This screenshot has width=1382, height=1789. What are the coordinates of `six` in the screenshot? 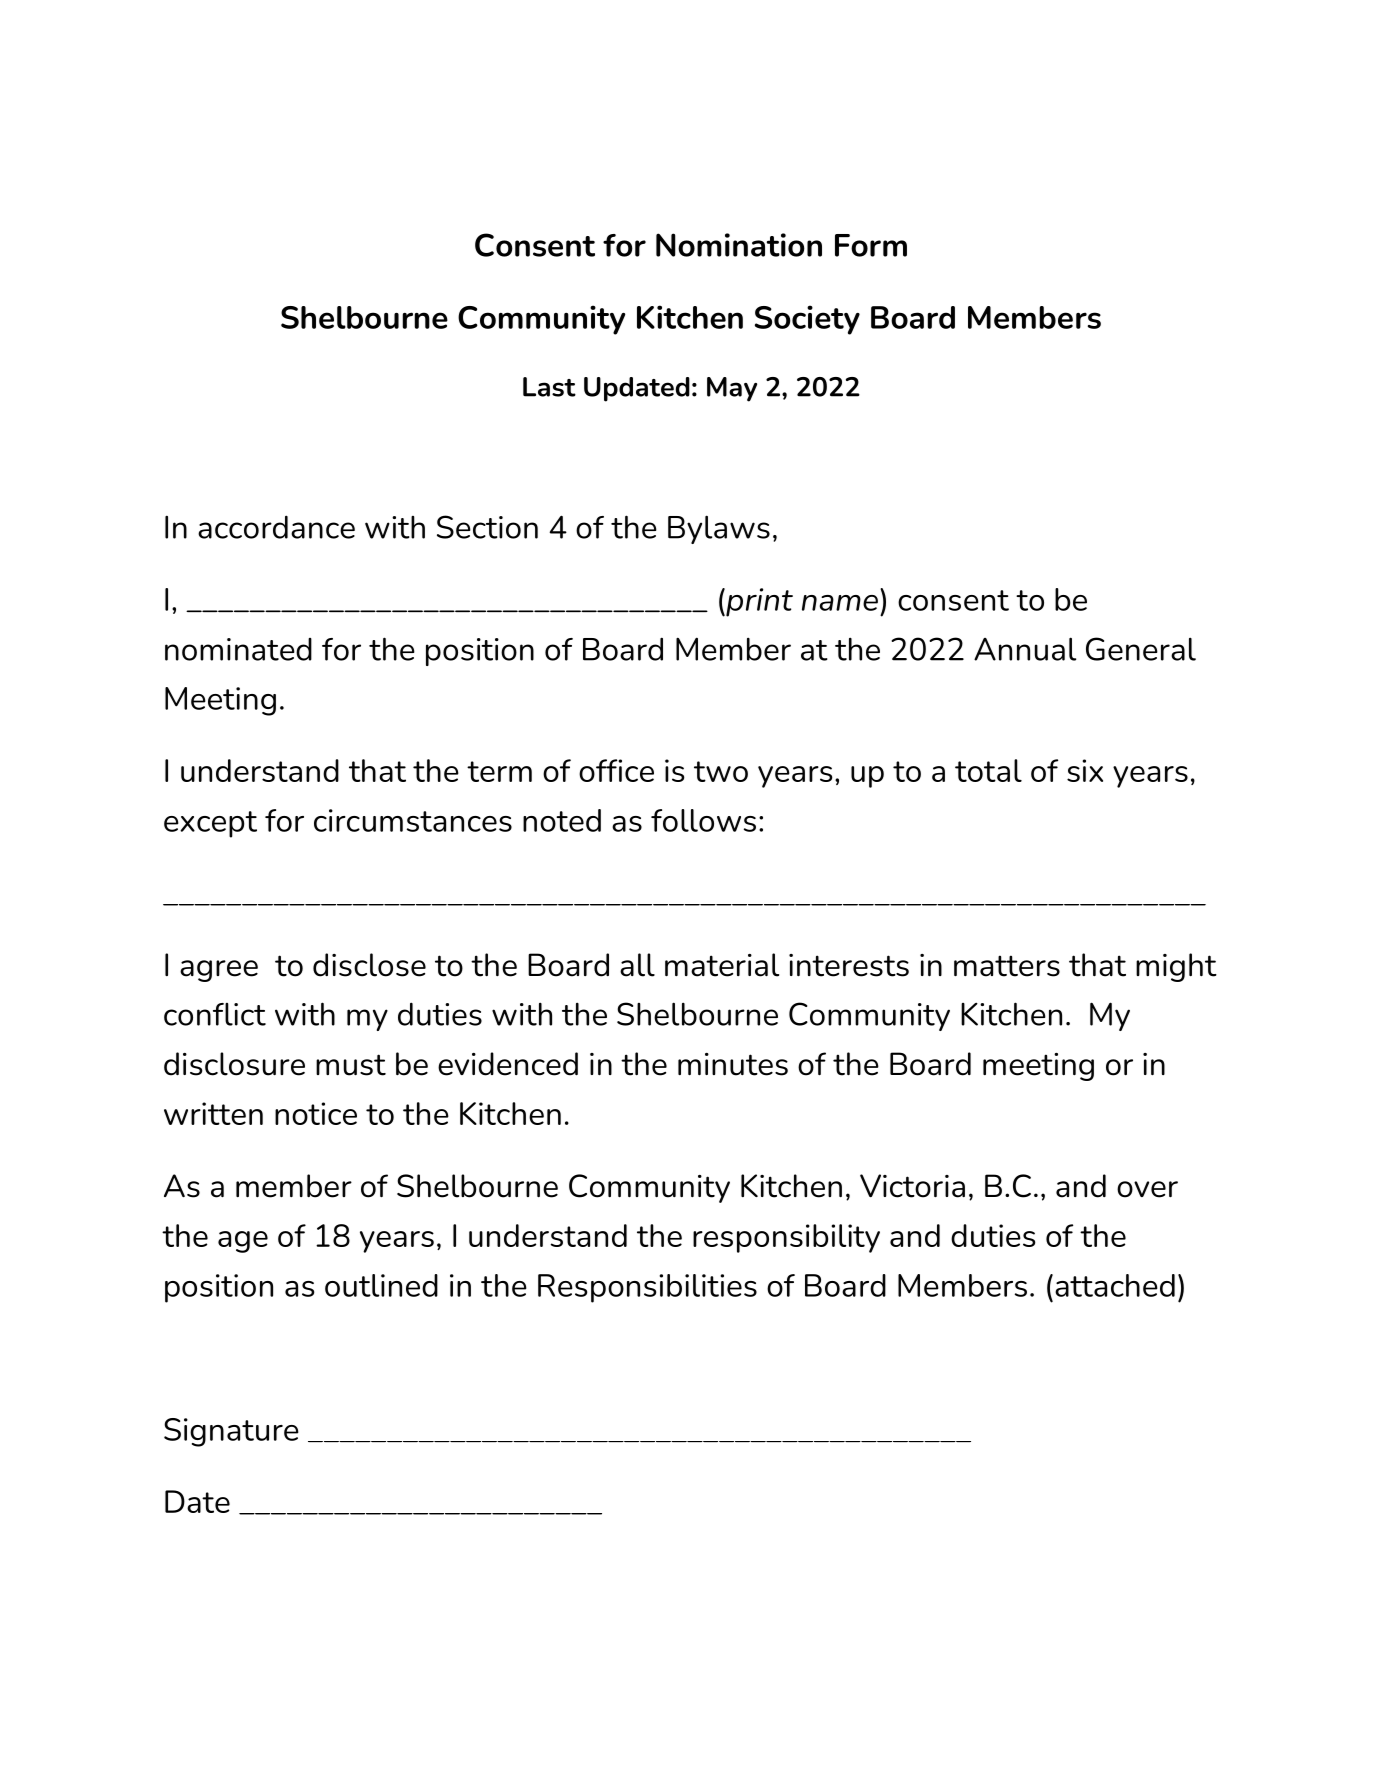 It's located at (1085, 770).
